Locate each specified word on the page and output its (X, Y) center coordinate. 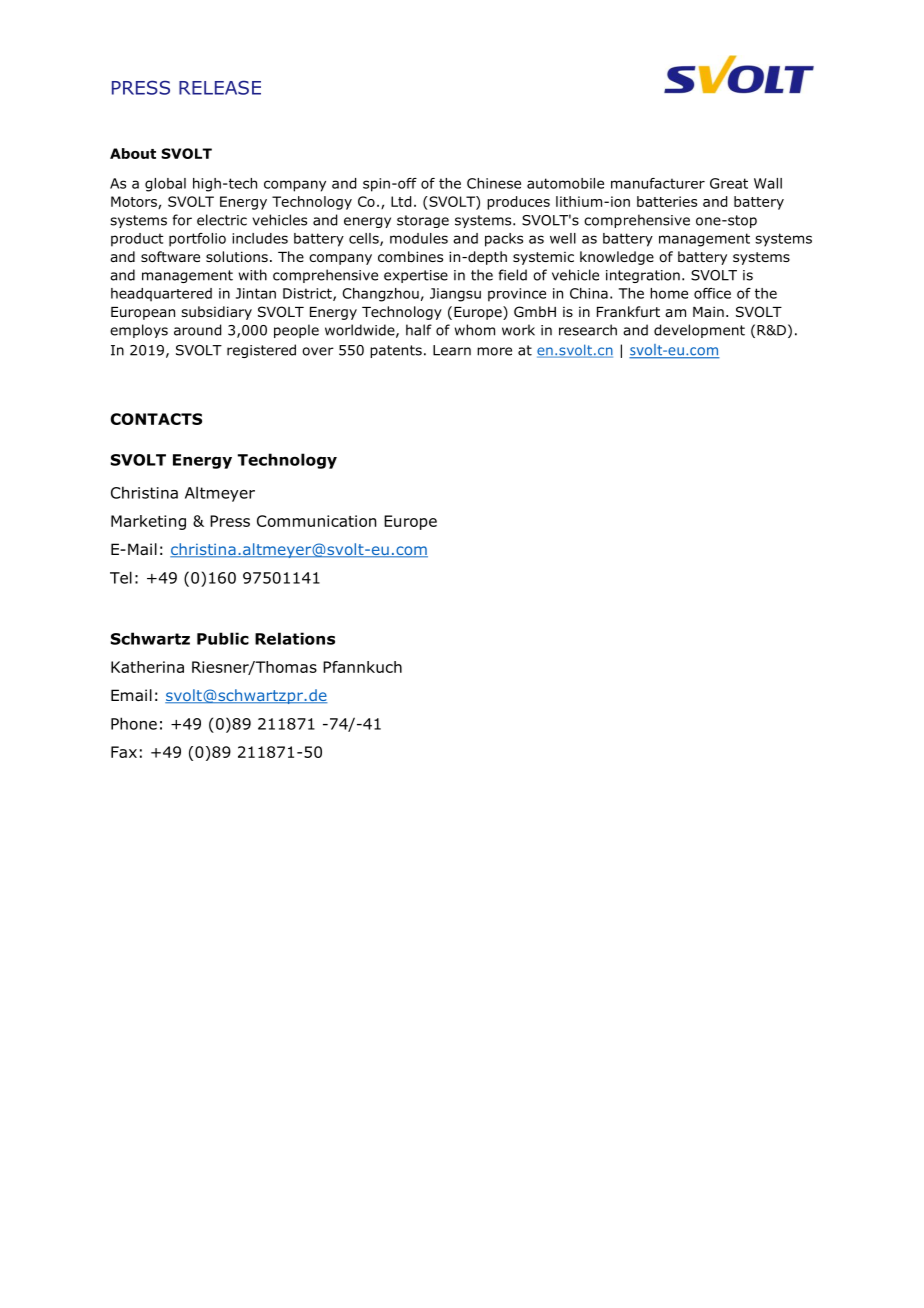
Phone (134, 723)
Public (223, 638)
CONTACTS (156, 419)
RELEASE (220, 87)
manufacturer (658, 183)
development (699, 331)
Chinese (494, 183)
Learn (452, 350)
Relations (295, 638)
